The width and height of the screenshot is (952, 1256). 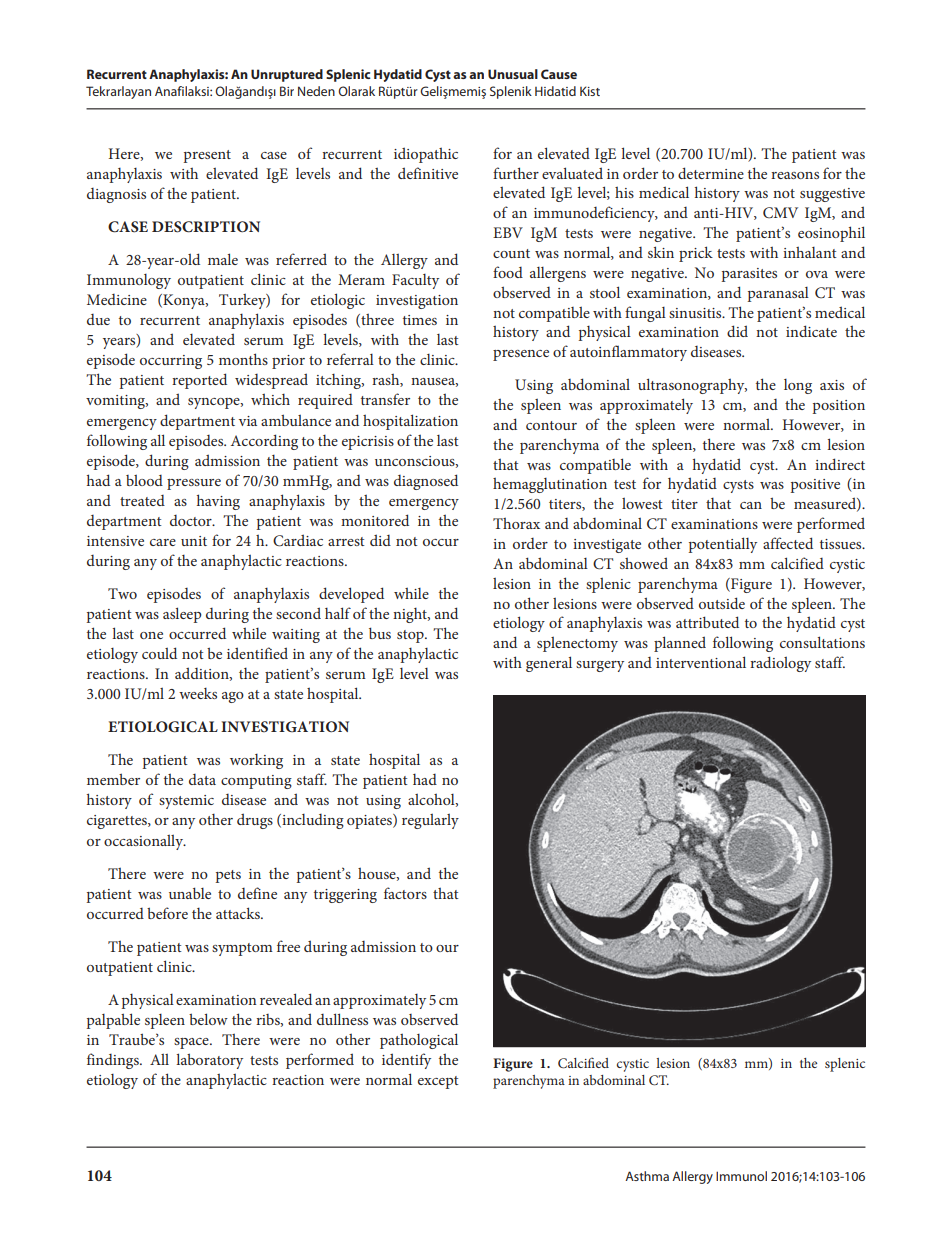 What do you see at coordinates (209, 1061) in the screenshot?
I see `laboratory` at bounding box center [209, 1061].
